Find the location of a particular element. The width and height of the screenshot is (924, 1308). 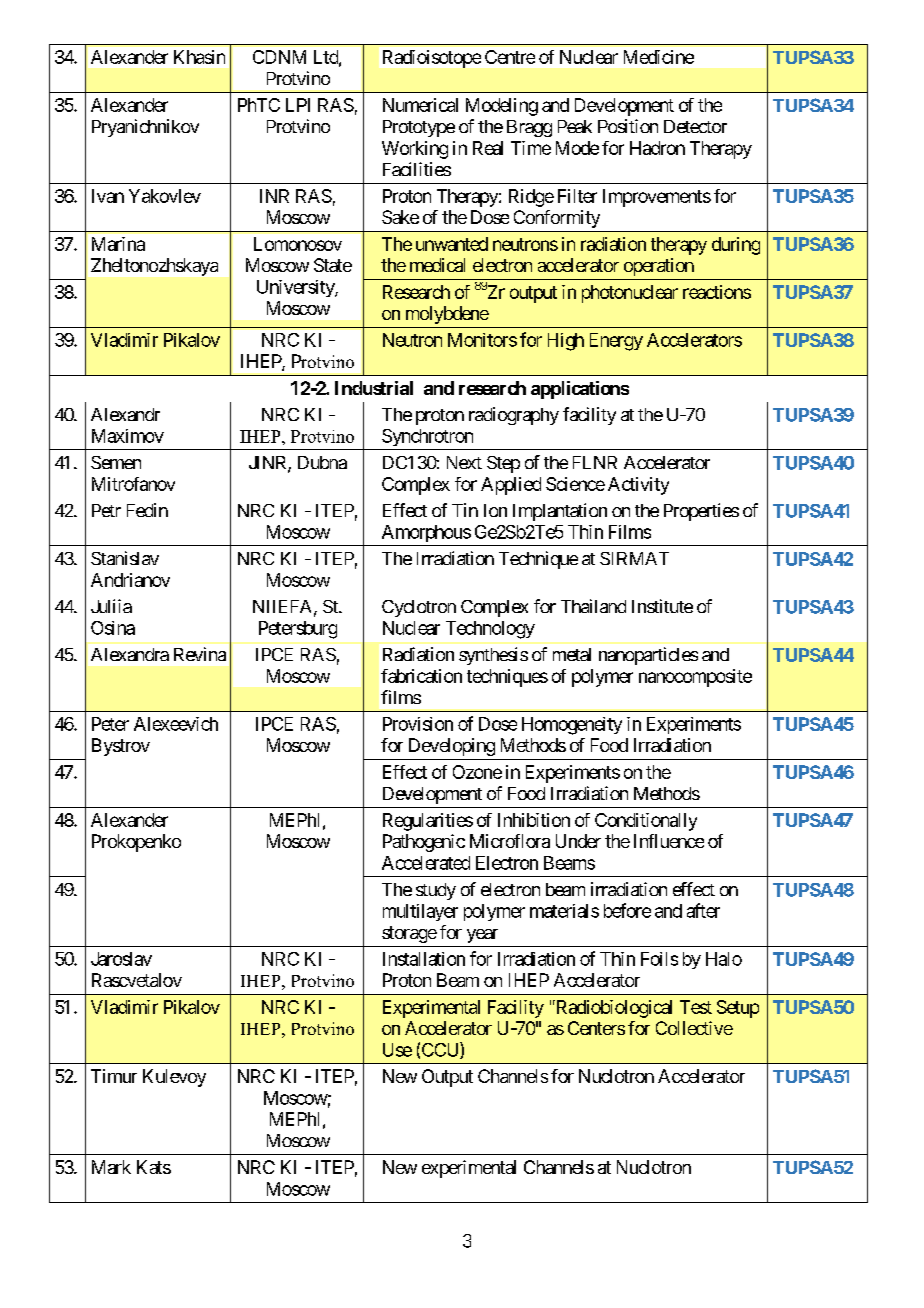

Accelerated is located at coordinates (426, 863).
